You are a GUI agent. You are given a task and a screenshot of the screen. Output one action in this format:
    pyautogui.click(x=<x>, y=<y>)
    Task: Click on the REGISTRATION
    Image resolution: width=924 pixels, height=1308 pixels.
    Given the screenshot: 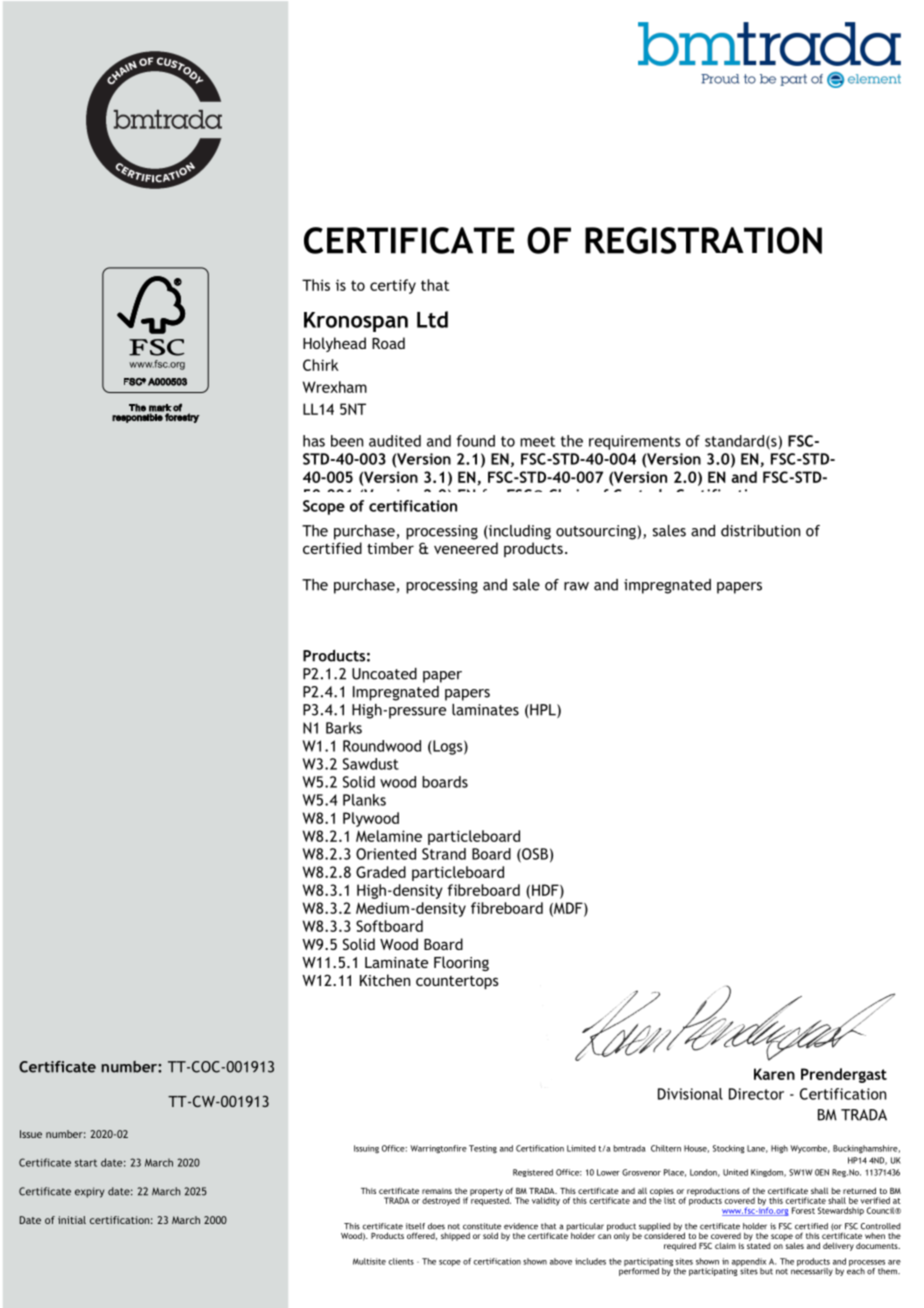 What is the action you would take?
    pyautogui.click(x=703, y=240)
